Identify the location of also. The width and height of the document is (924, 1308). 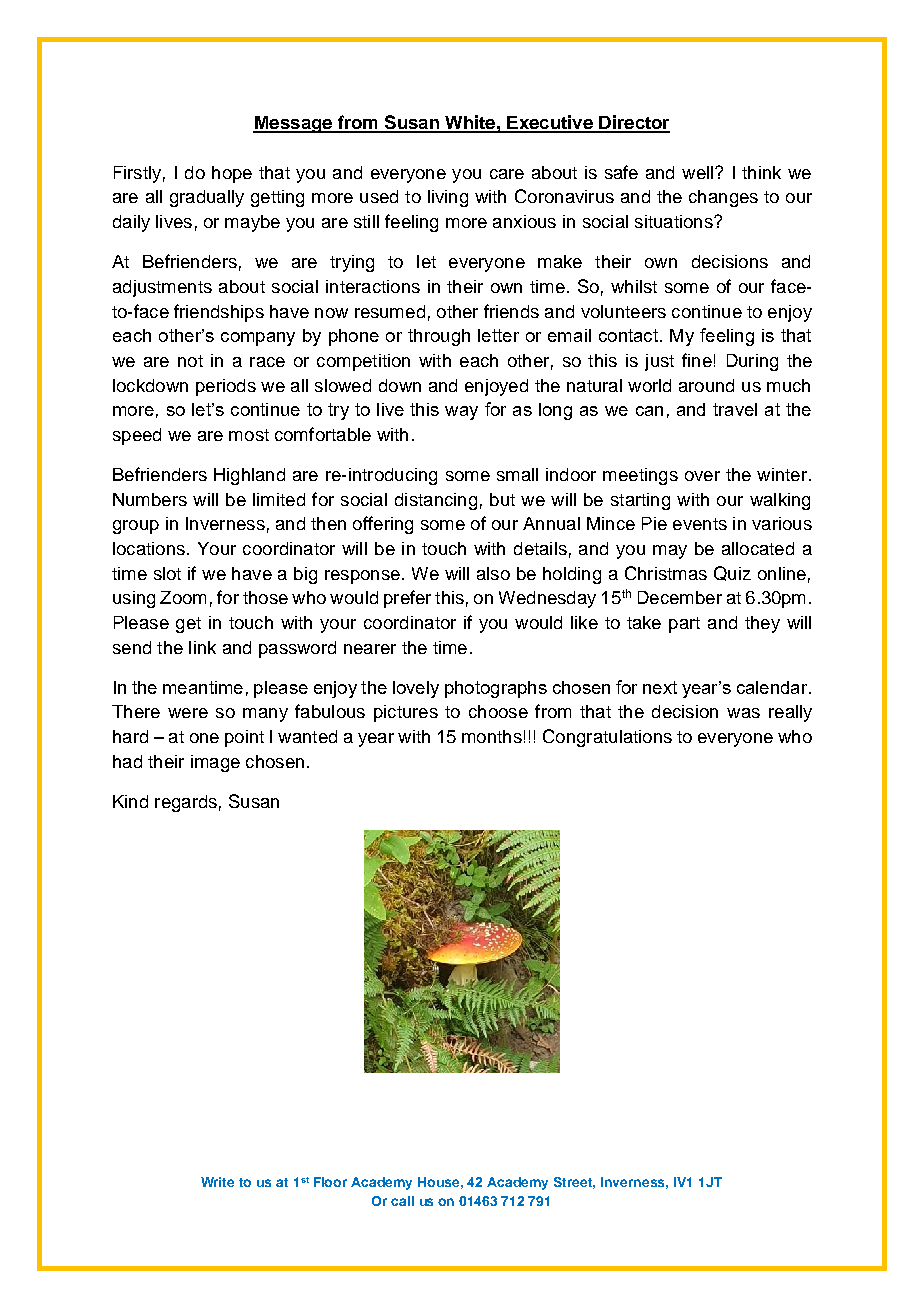
(493, 573).
